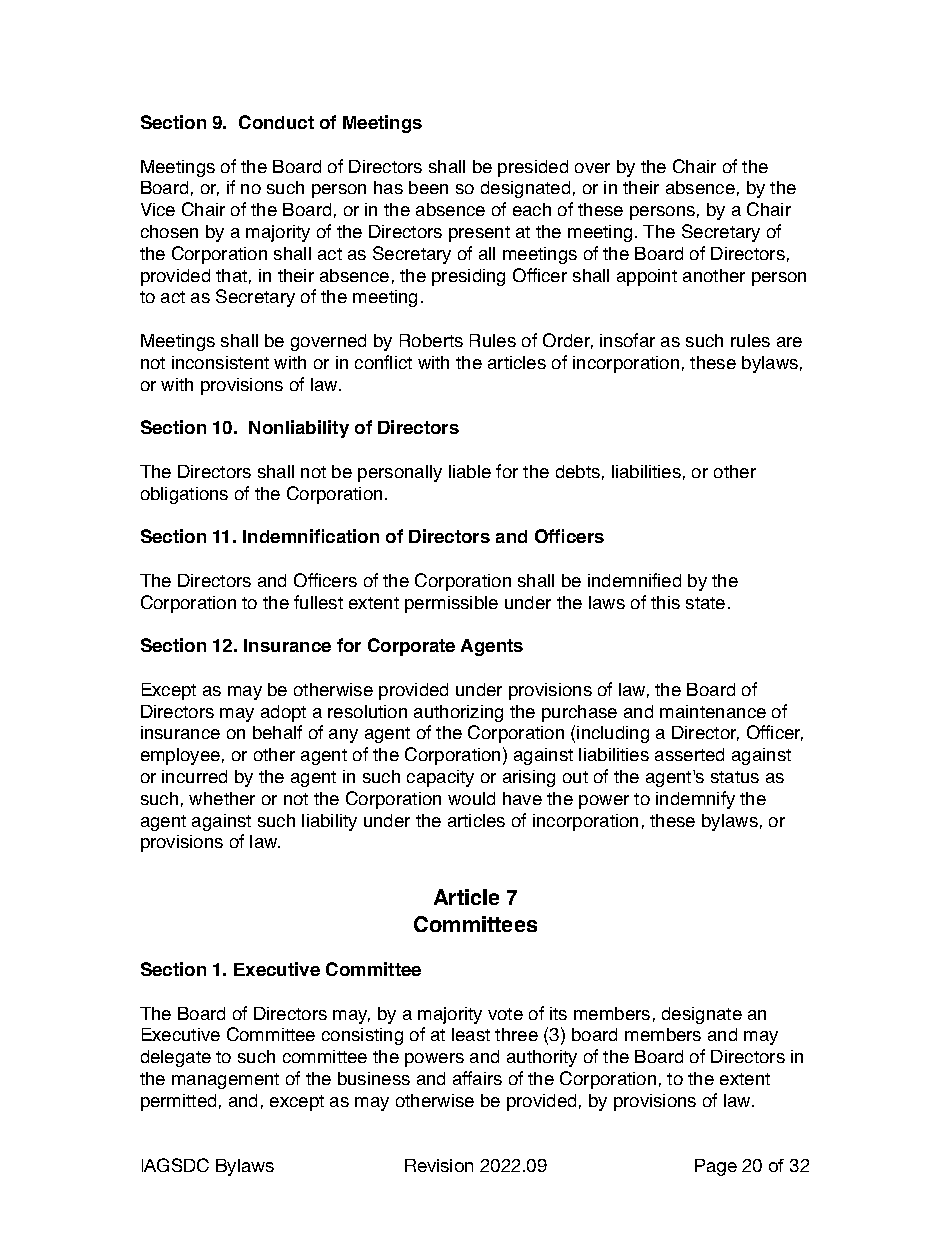  Describe the element at coordinates (705, 603) in the screenshot. I see `state` at that location.
